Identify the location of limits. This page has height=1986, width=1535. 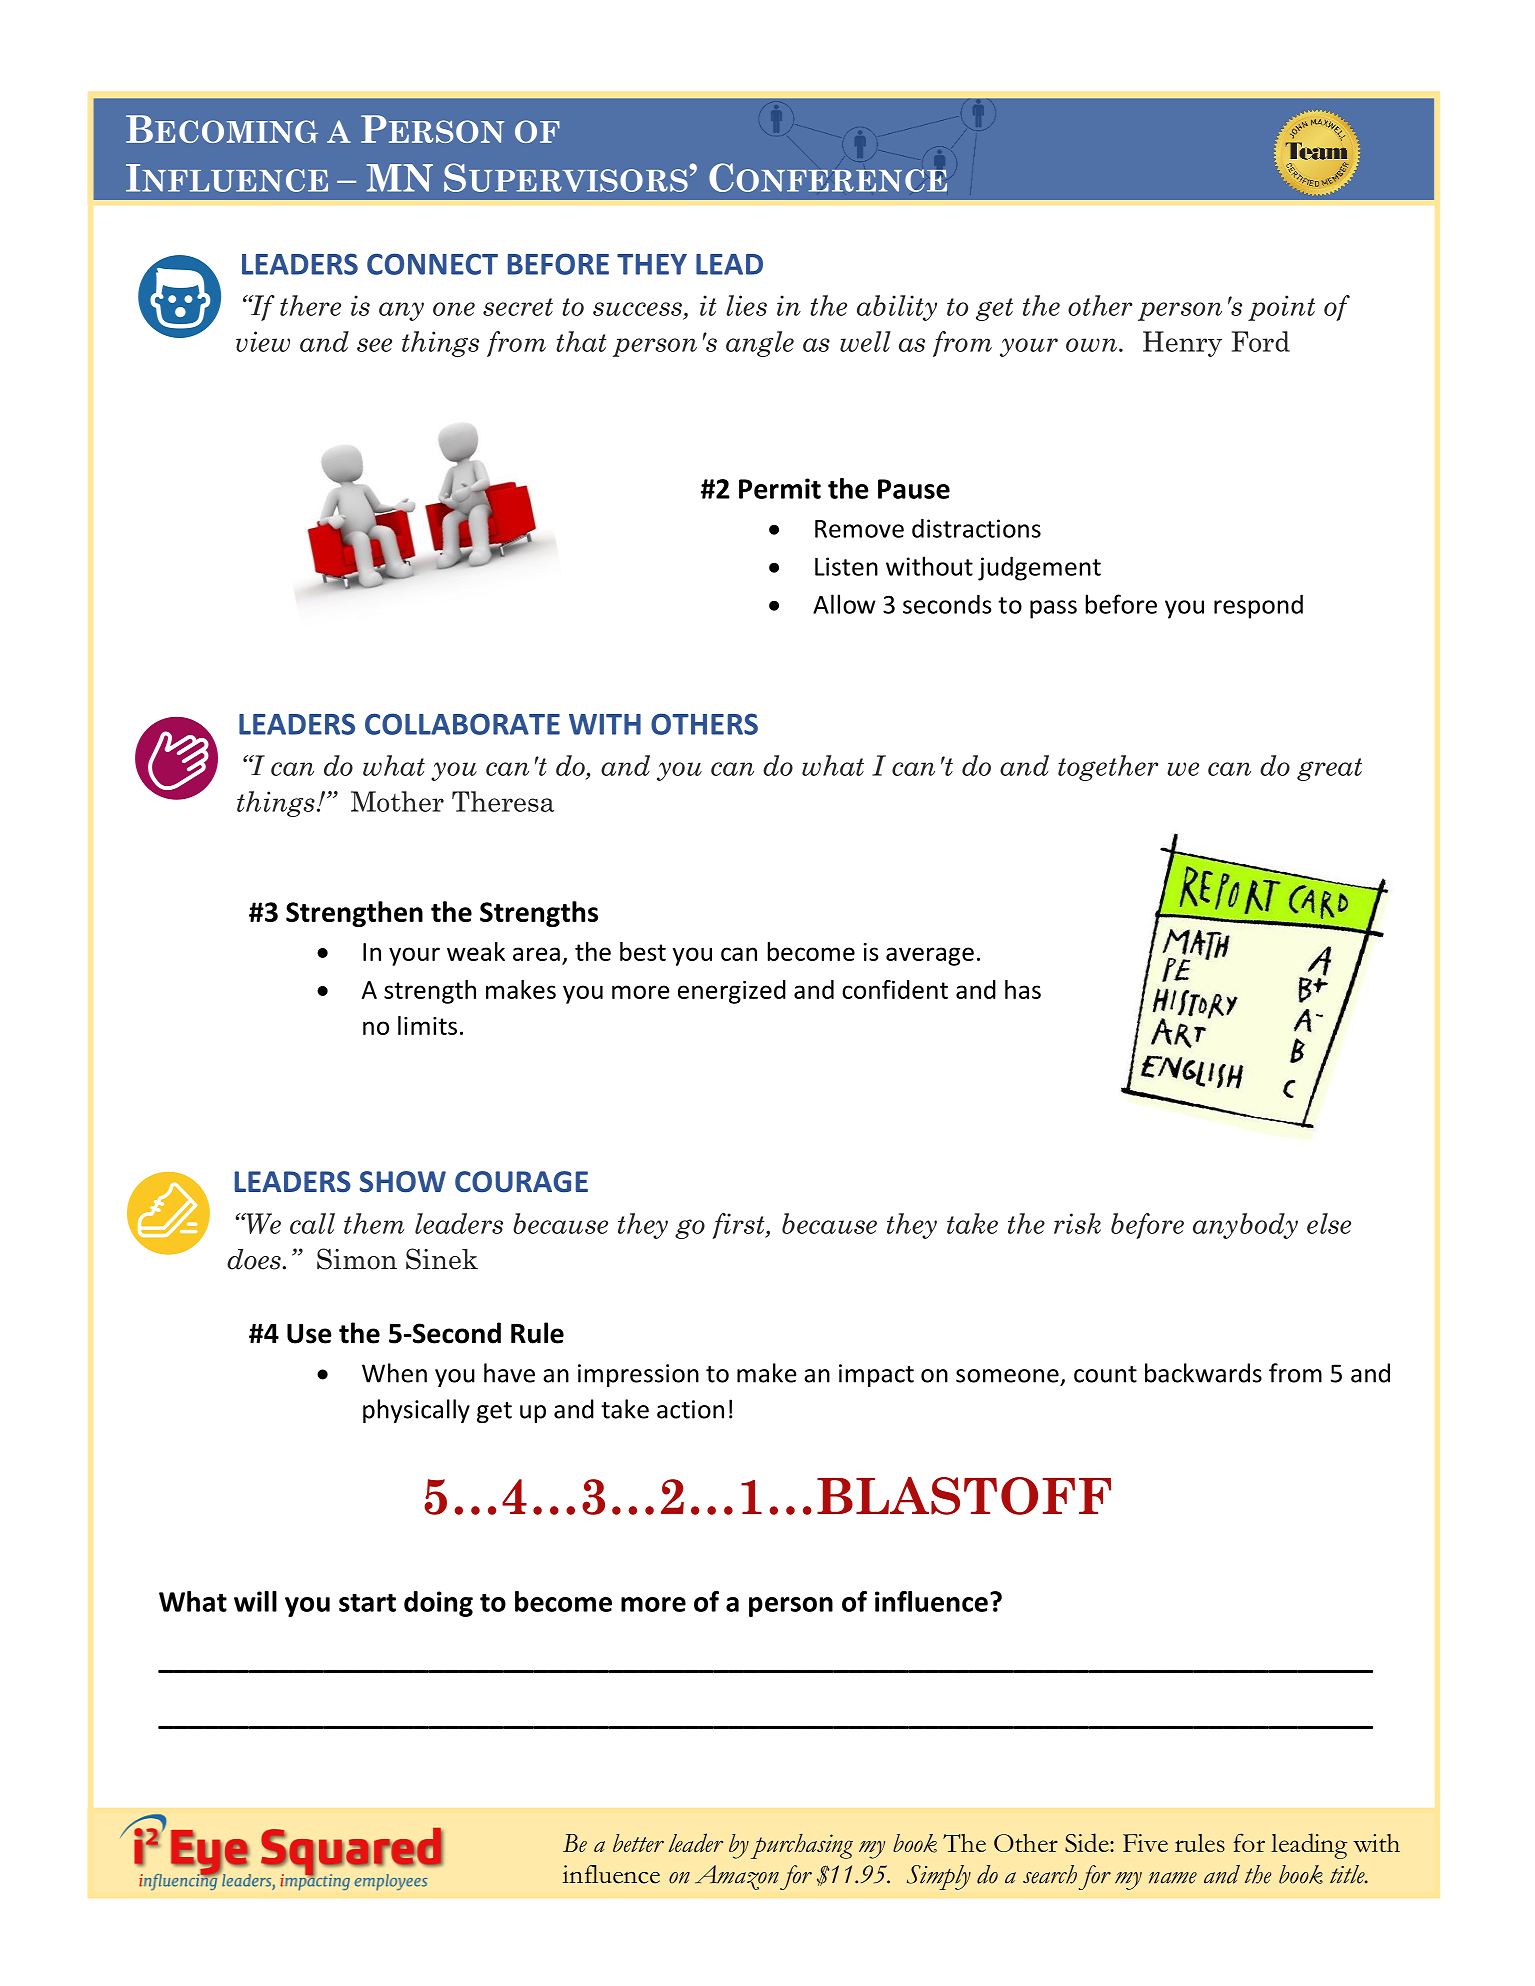
(427, 1025).
